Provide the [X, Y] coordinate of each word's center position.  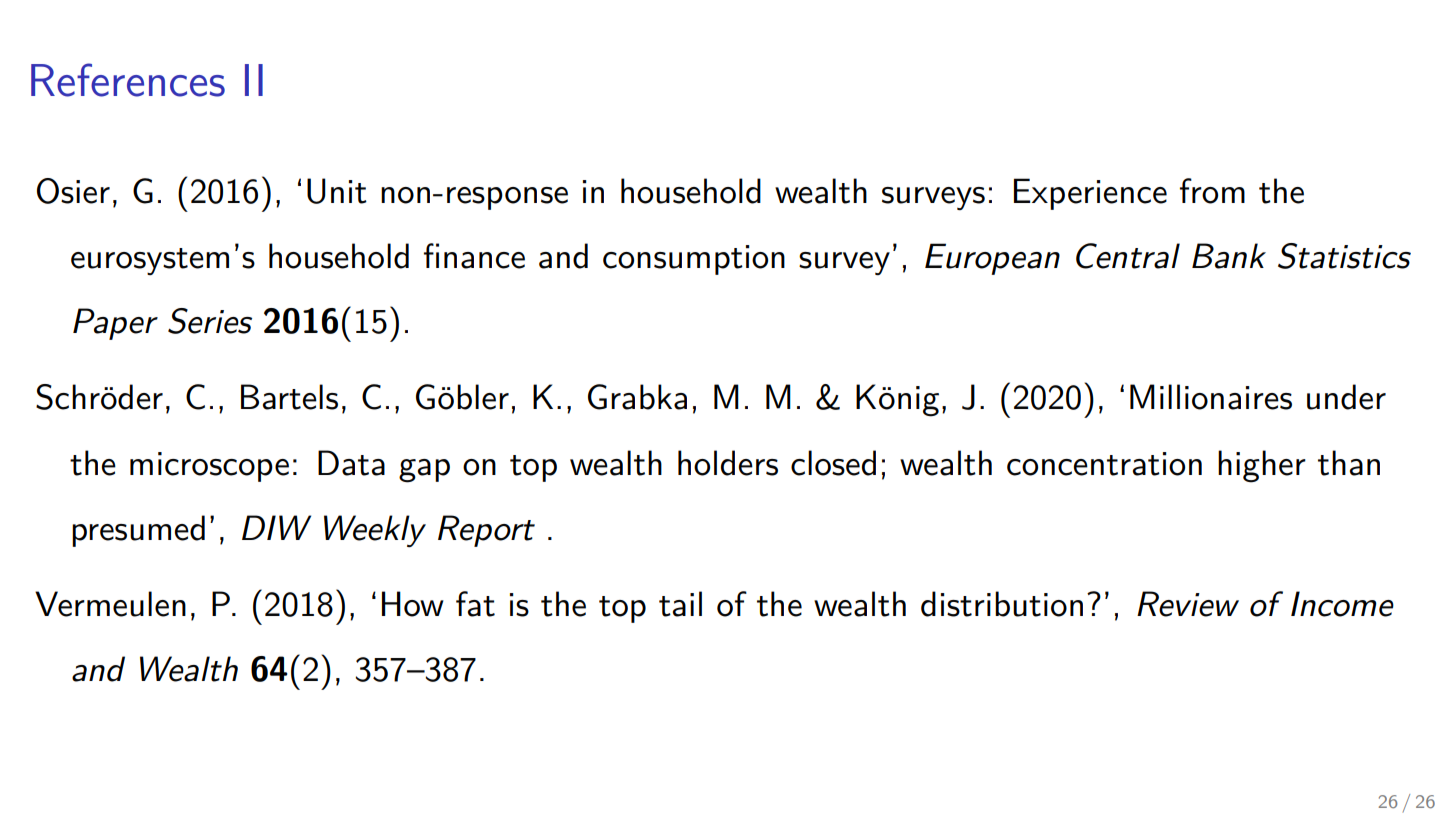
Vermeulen [110, 604]
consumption [694, 260]
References [128, 80]
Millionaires [1211, 397]
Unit [337, 191]
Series [210, 321]
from [1212, 191]
